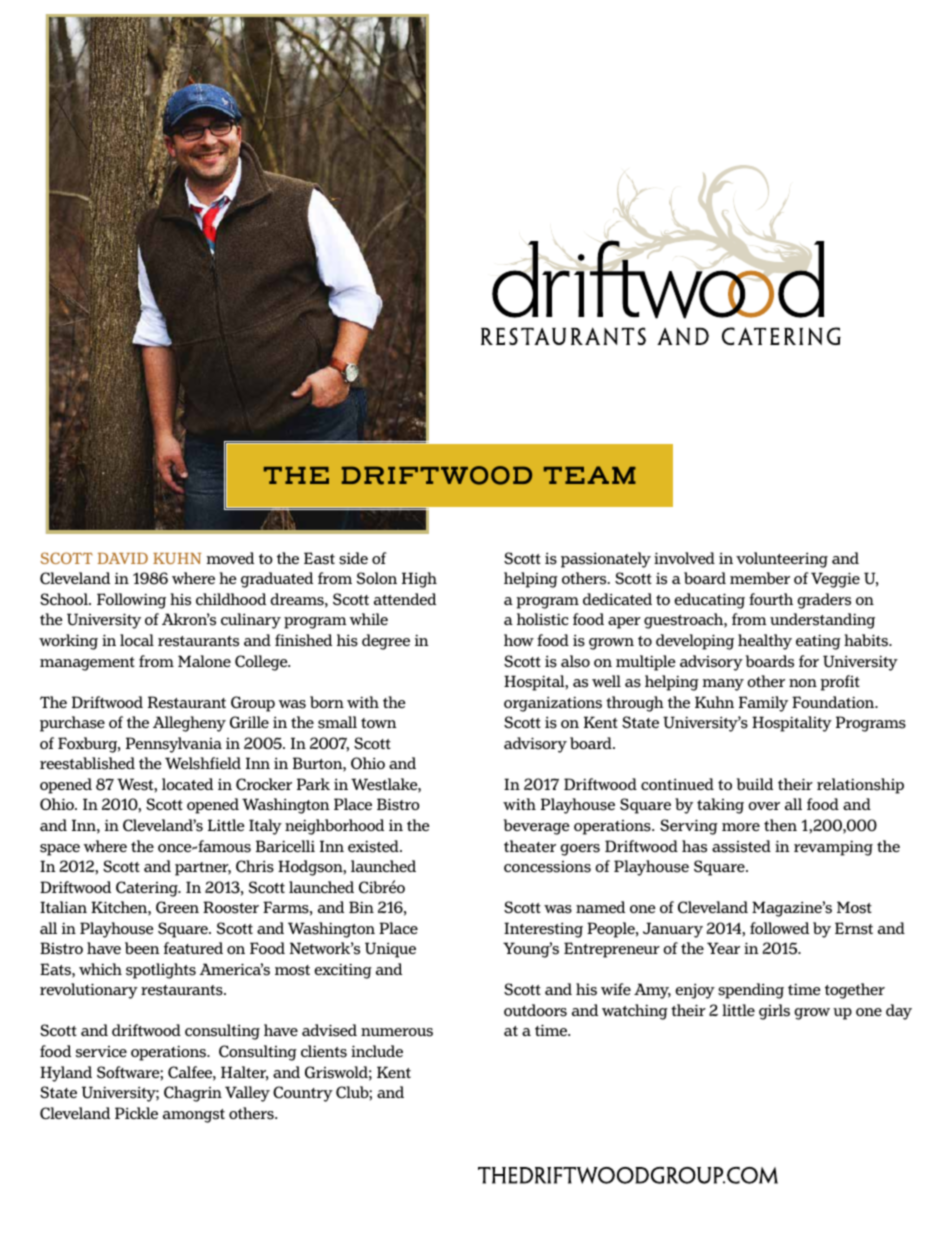  I want to click on DAVID, so click(122, 558).
